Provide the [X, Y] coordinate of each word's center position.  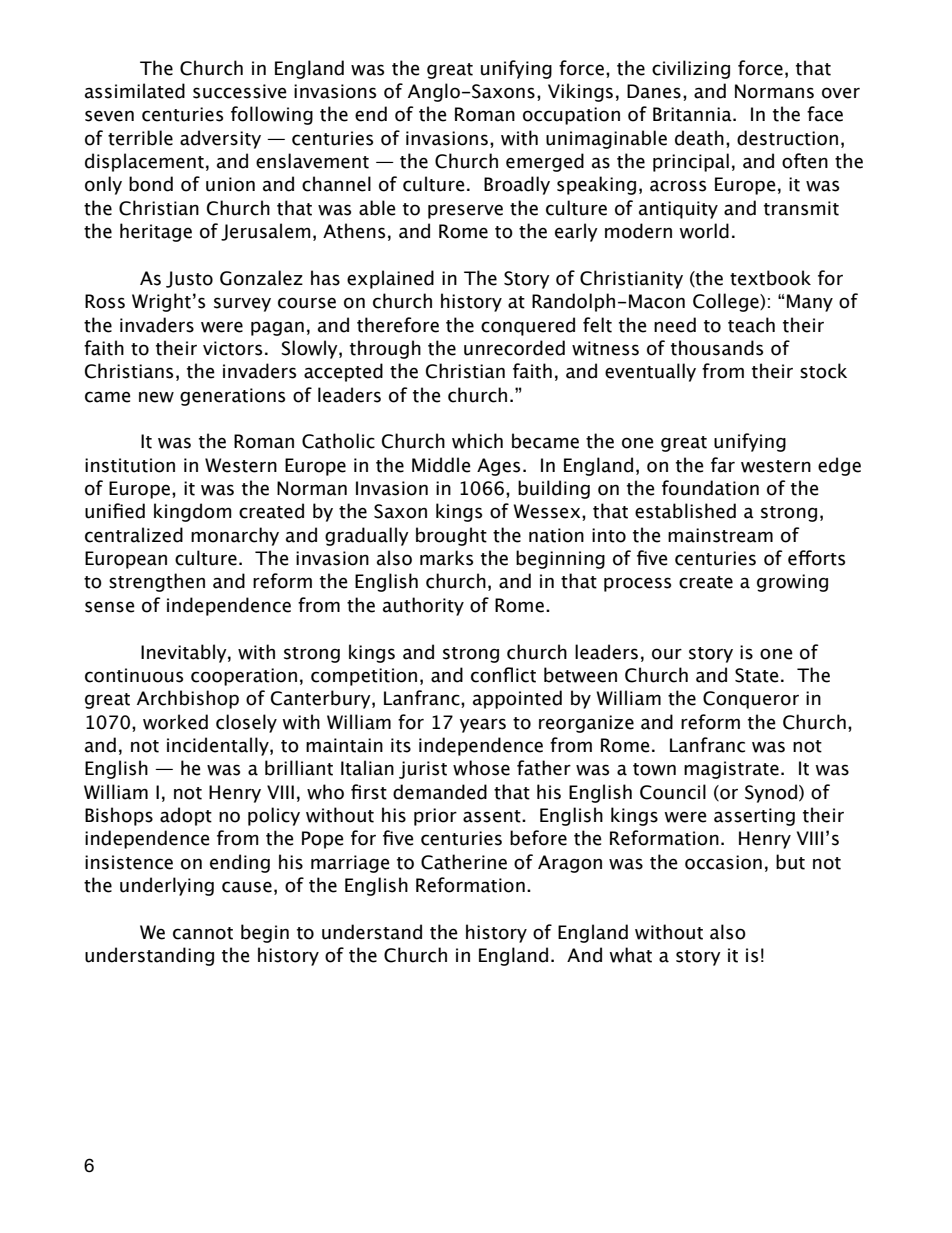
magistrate [731, 770]
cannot [203, 933]
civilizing [691, 69]
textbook [770, 278]
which [477, 441]
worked [175, 722]
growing [792, 583]
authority [423, 606]
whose [481, 768]
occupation [571, 116]
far [723, 465]
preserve [465, 211]
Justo [189, 279]
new [156, 397]
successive [240, 91]
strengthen [157, 582]
